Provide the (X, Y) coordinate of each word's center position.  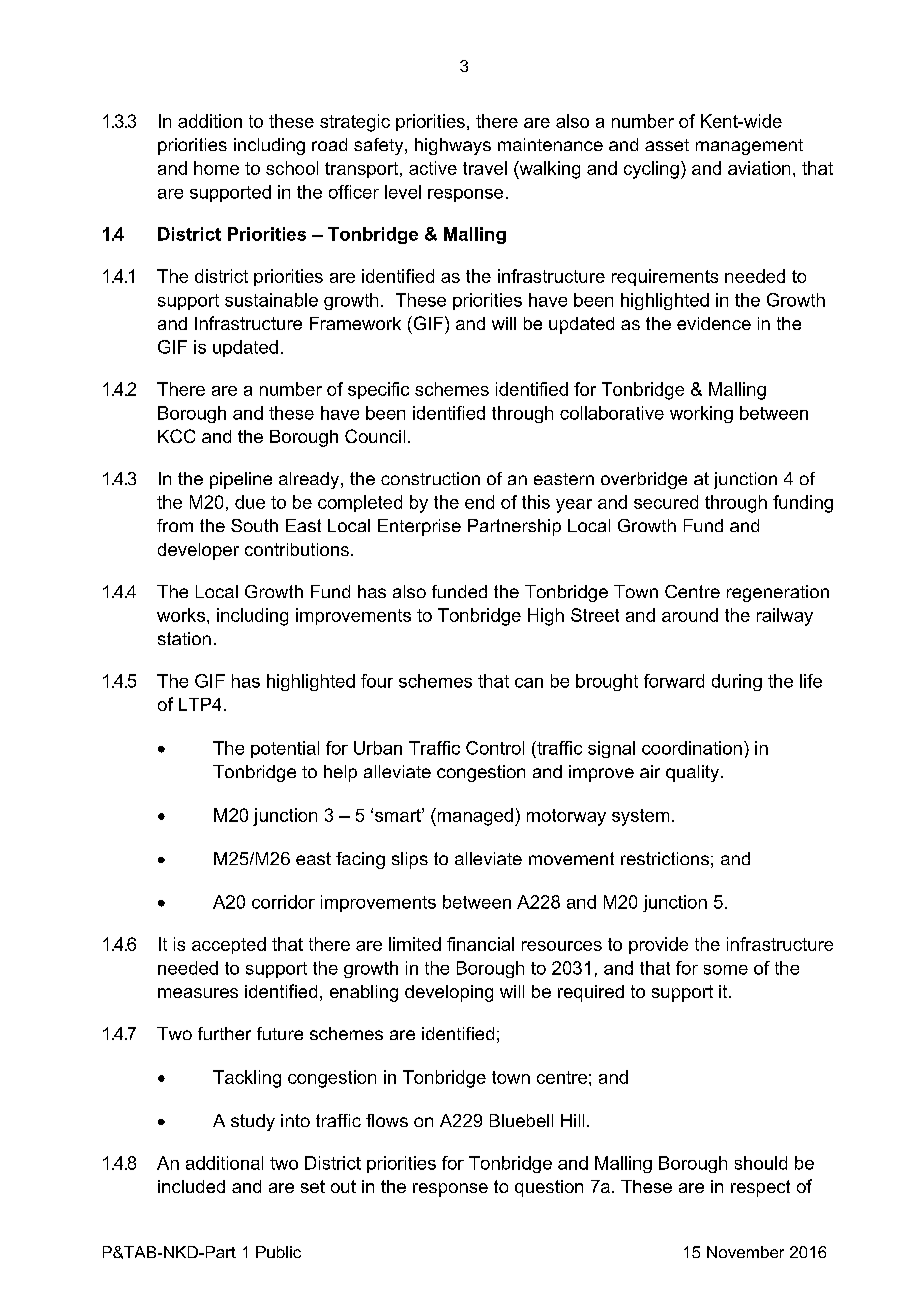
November (745, 1252)
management (749, 147)
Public (278, 1252)
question (549, 1188)
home (216, 168)
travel (485, 168)
